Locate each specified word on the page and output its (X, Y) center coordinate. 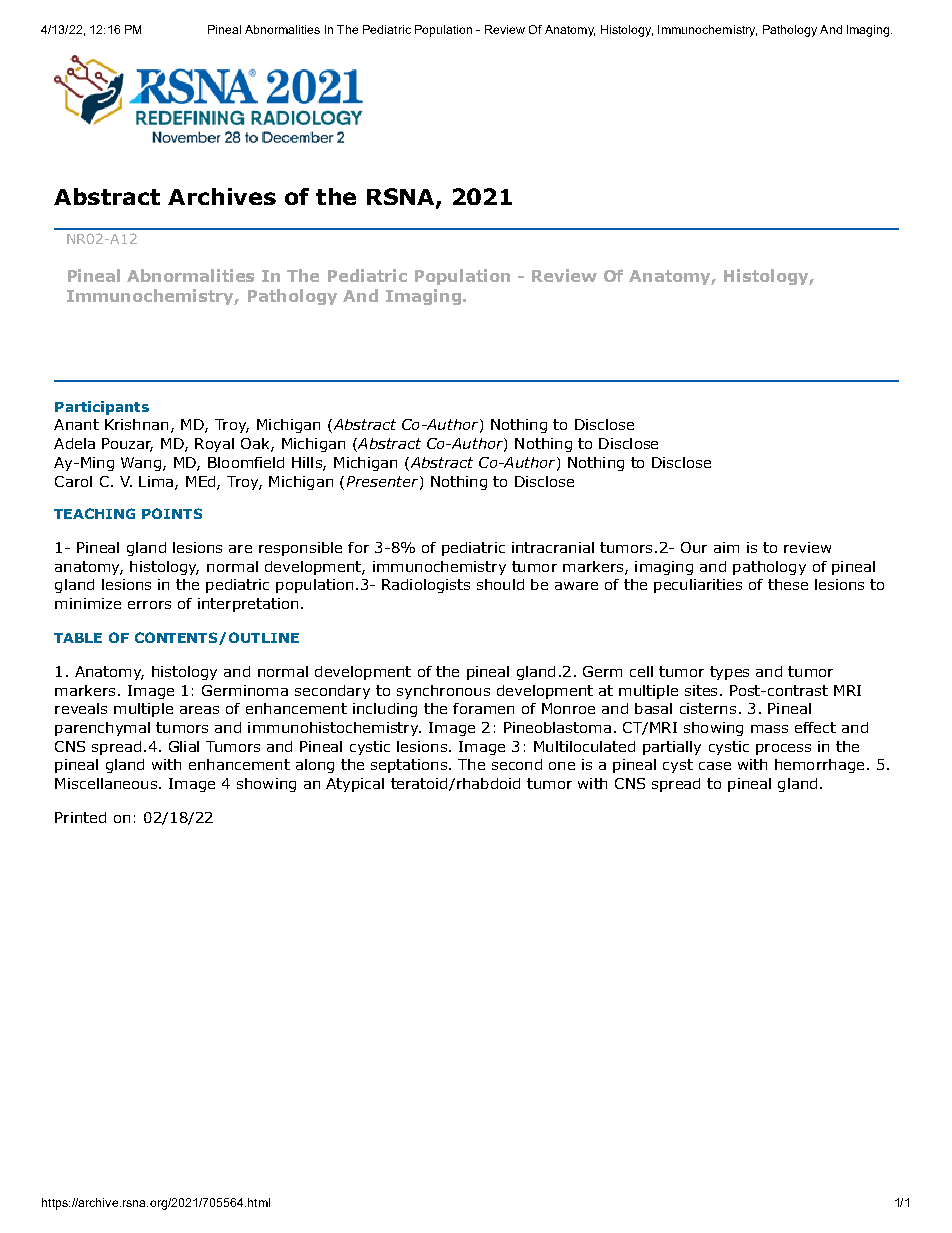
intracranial (553, 547)
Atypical (355, 785)
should (500, 584)
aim (726, 547)
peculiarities (698, 586)
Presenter (384, 482)
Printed (80, 817)
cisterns (708, 708)
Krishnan (136, 424)
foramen (483, 708)
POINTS (172, 513)
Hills (308, 463)
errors (149, 605)
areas (199, 710)
